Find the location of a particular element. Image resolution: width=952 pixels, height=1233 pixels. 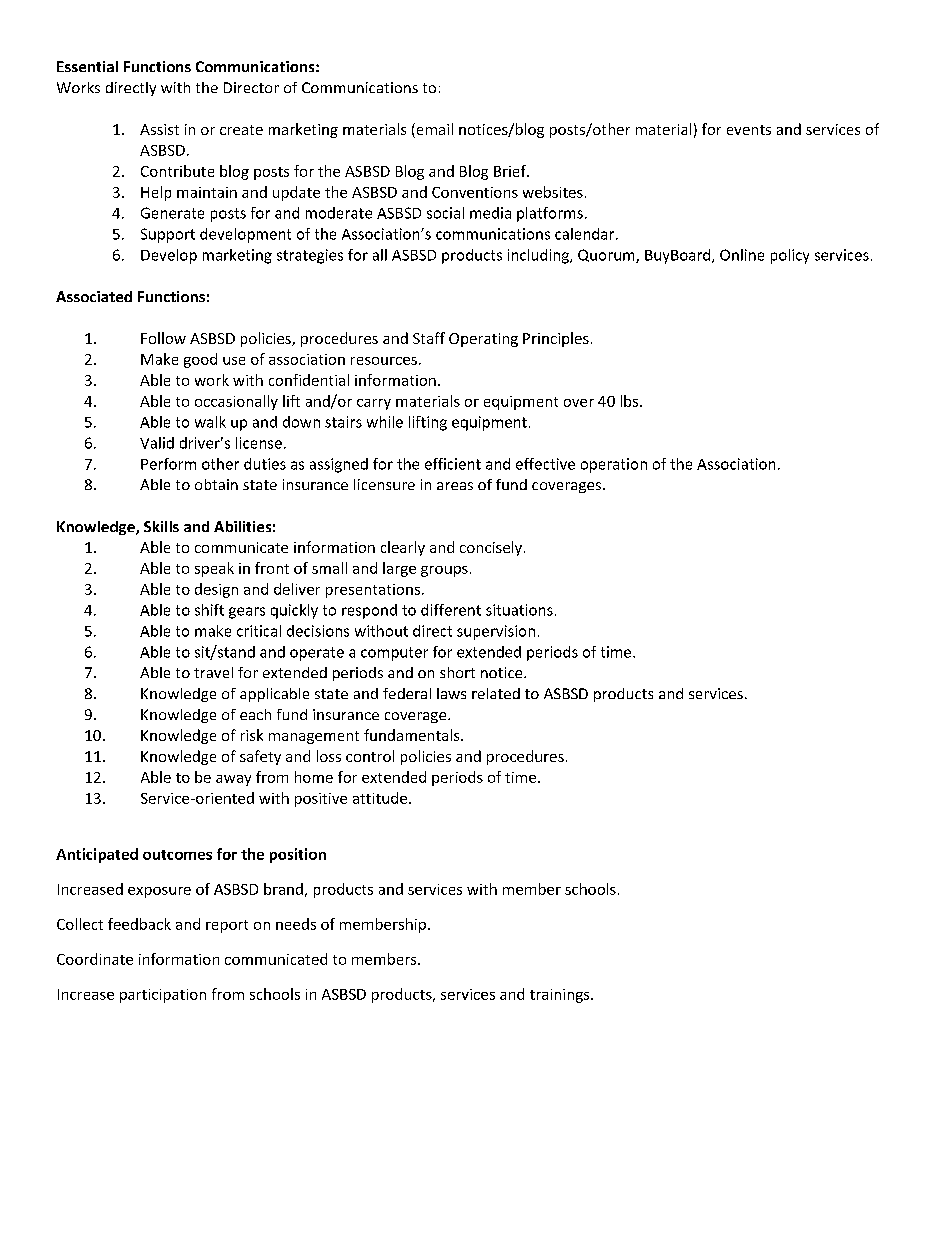

email is located at coordinates (433, 130).
